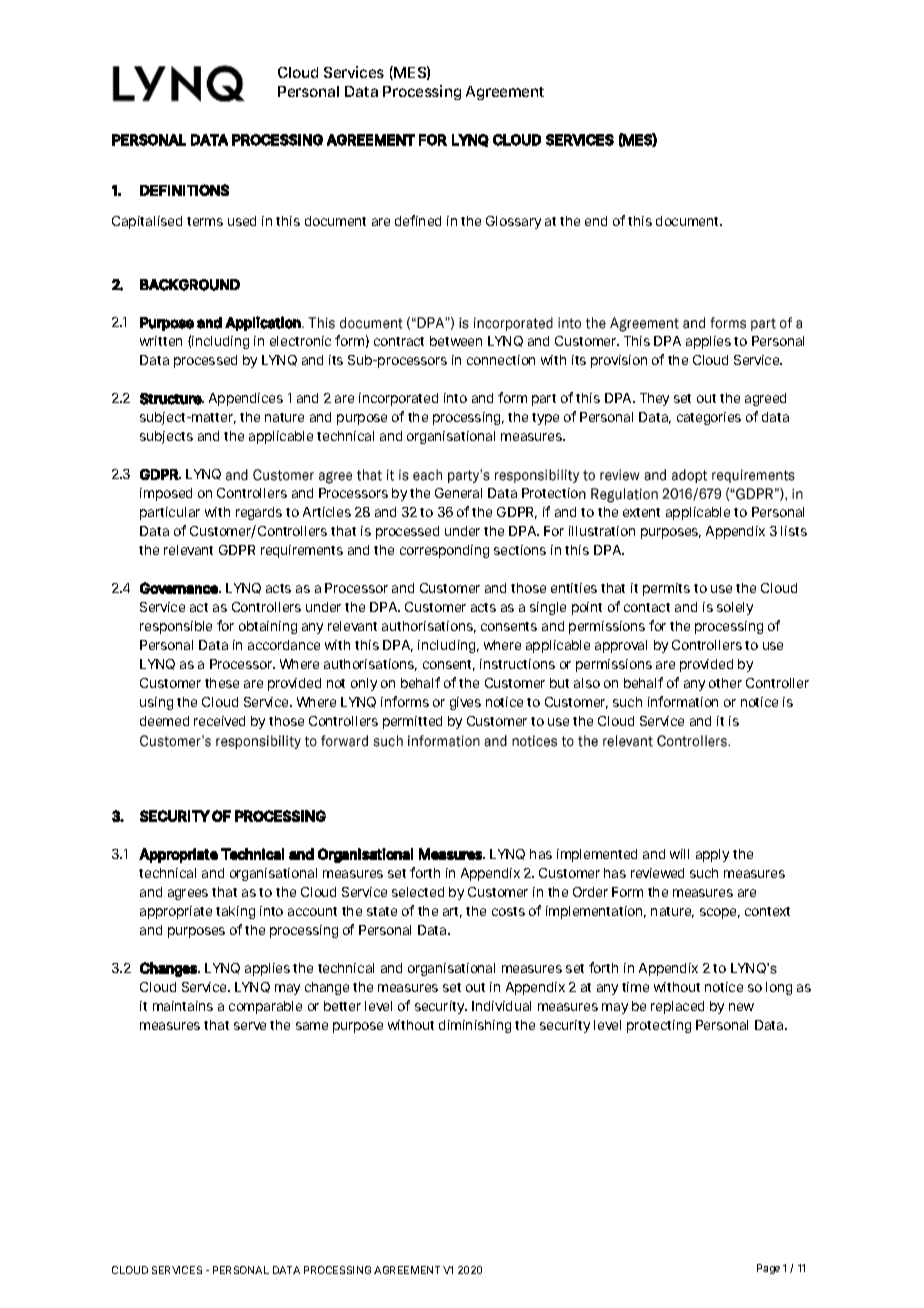 The height and width of the screenshot is (1308, 924). I want to click on other, so click(725, 683).
